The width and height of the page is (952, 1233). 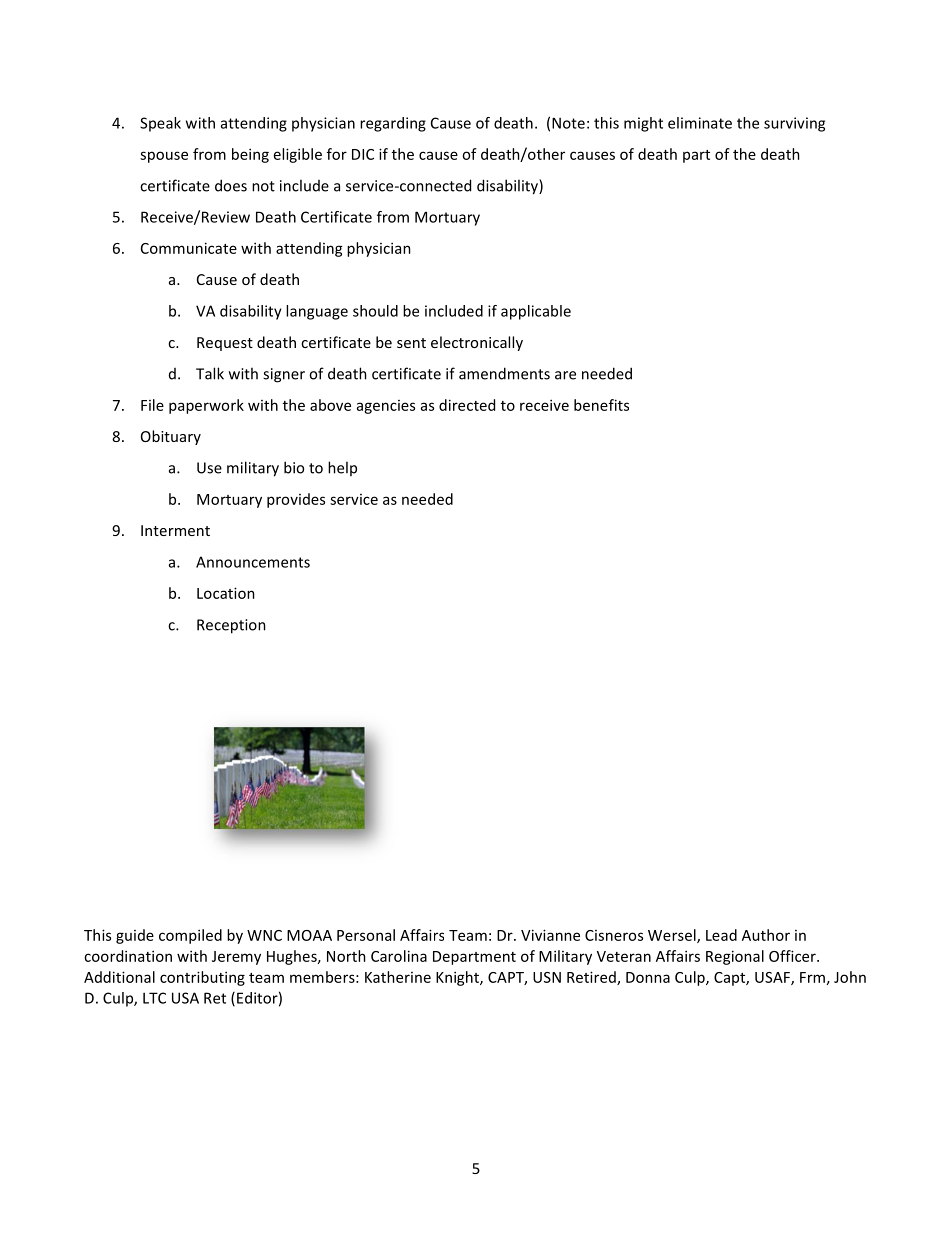 I want to click on surviving, so click(x=794, y=124).
